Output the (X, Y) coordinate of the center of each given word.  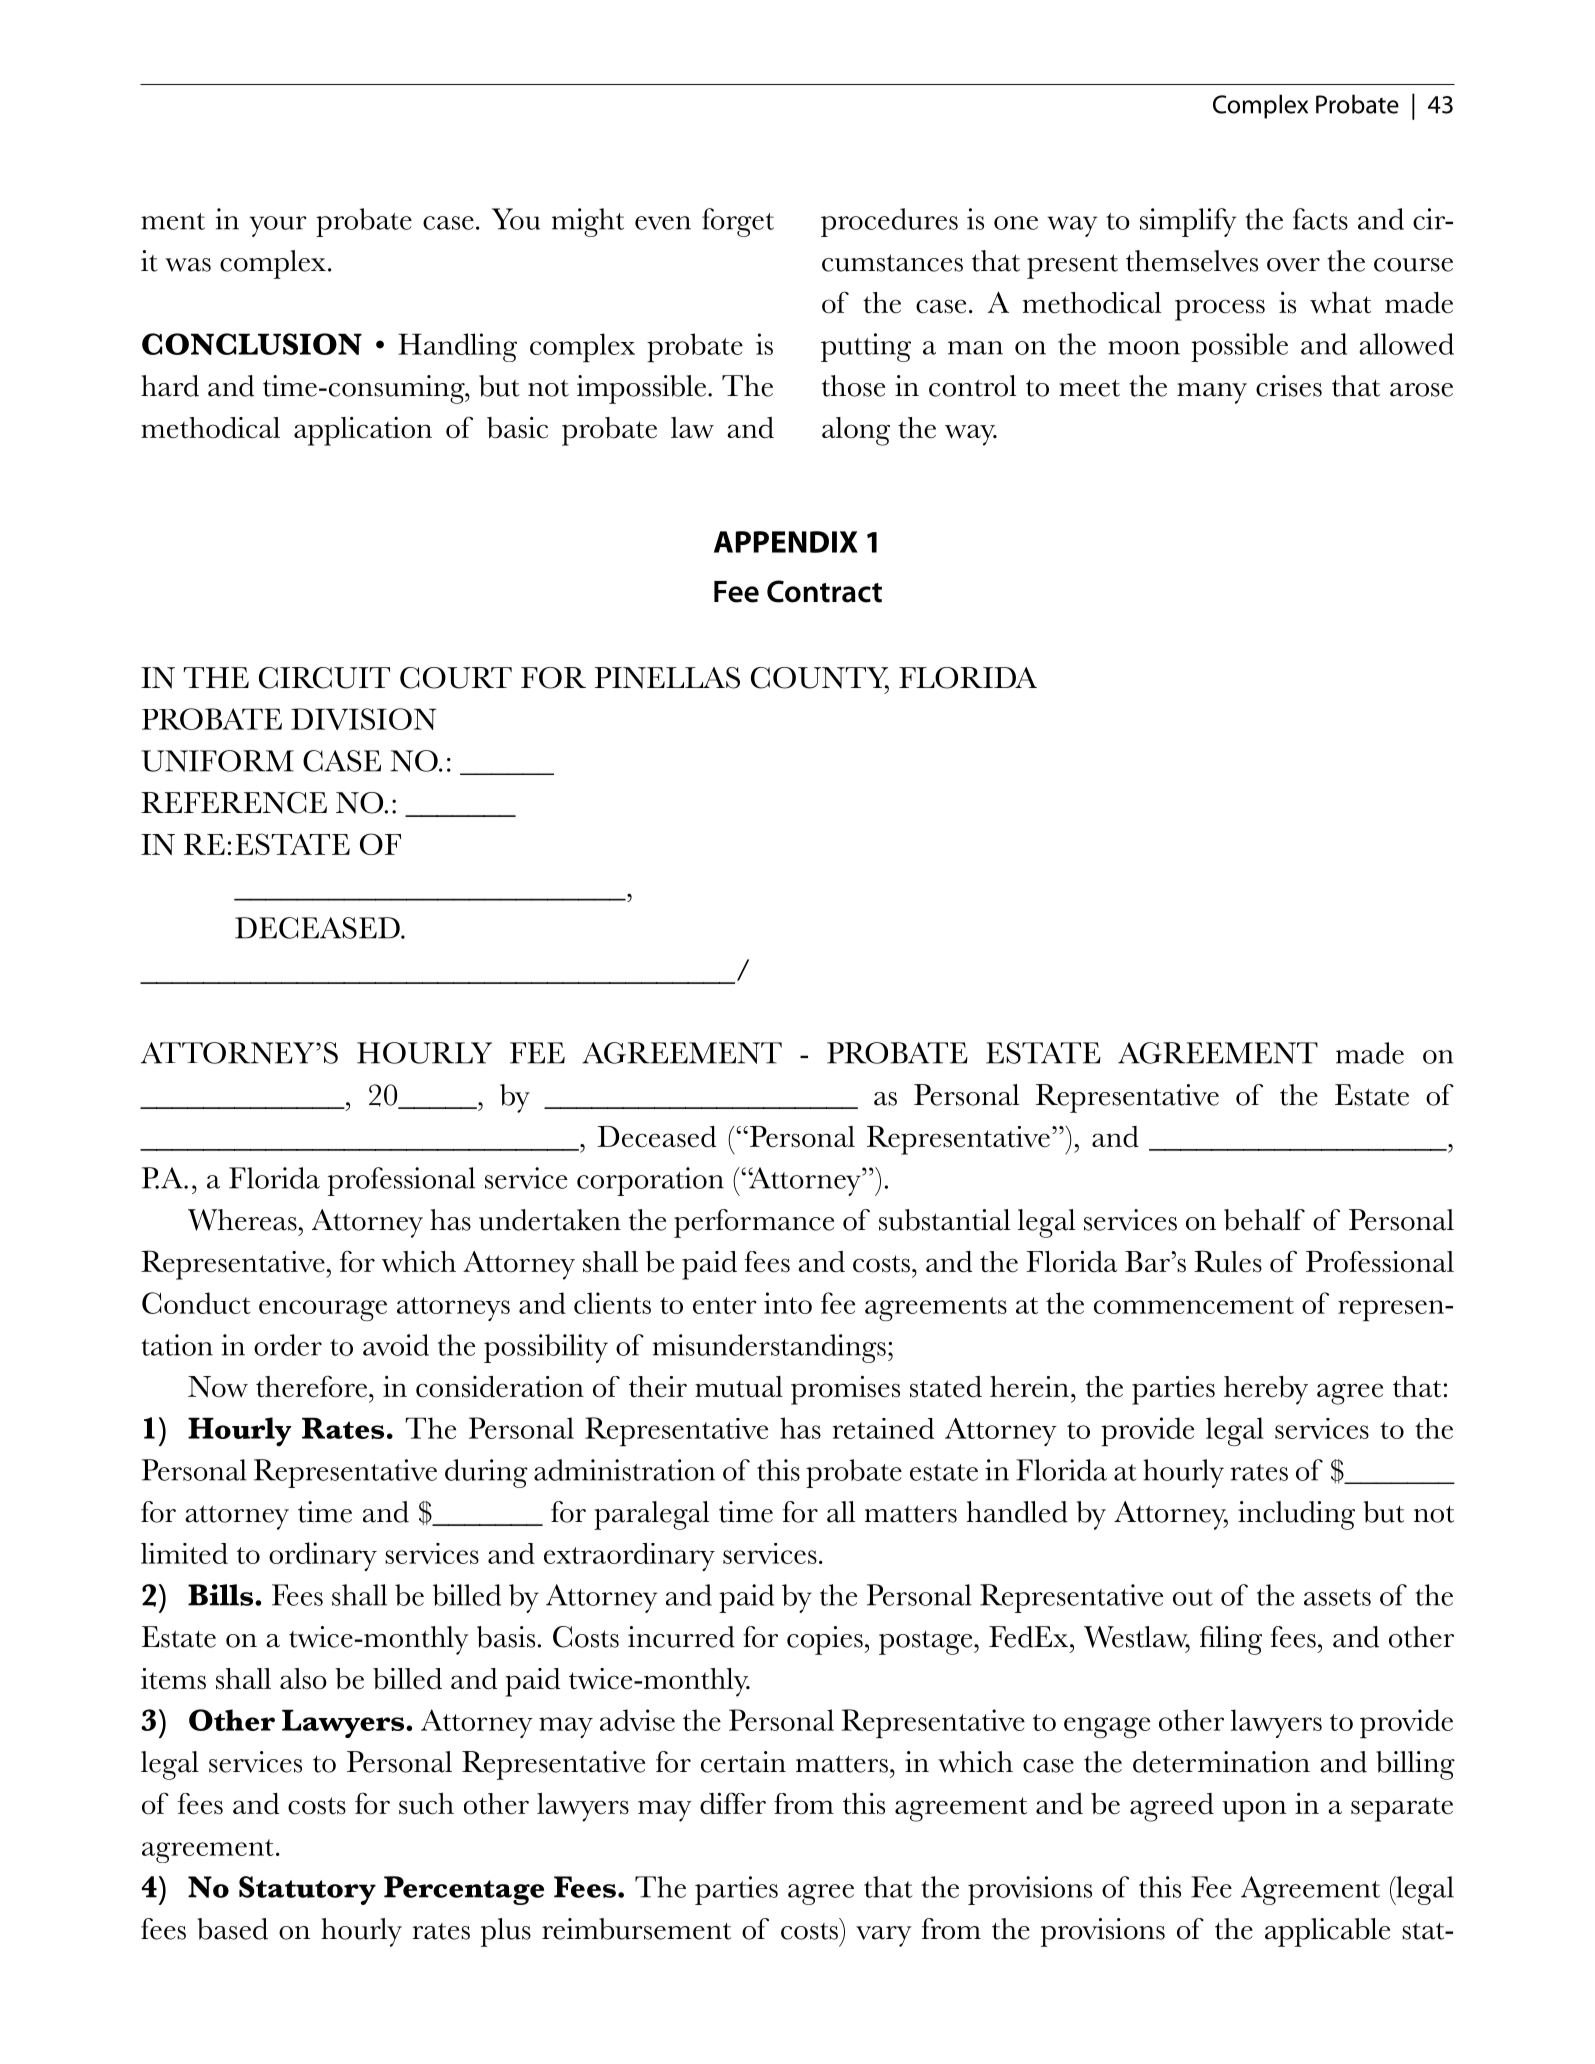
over (1293, 265)
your (278, 226)
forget (738, 222)
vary (883, 1936)
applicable (1327, 1932)
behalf (1264, 1220)
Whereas (242, 1220)
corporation (650, 1181)
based (232, 1929)
